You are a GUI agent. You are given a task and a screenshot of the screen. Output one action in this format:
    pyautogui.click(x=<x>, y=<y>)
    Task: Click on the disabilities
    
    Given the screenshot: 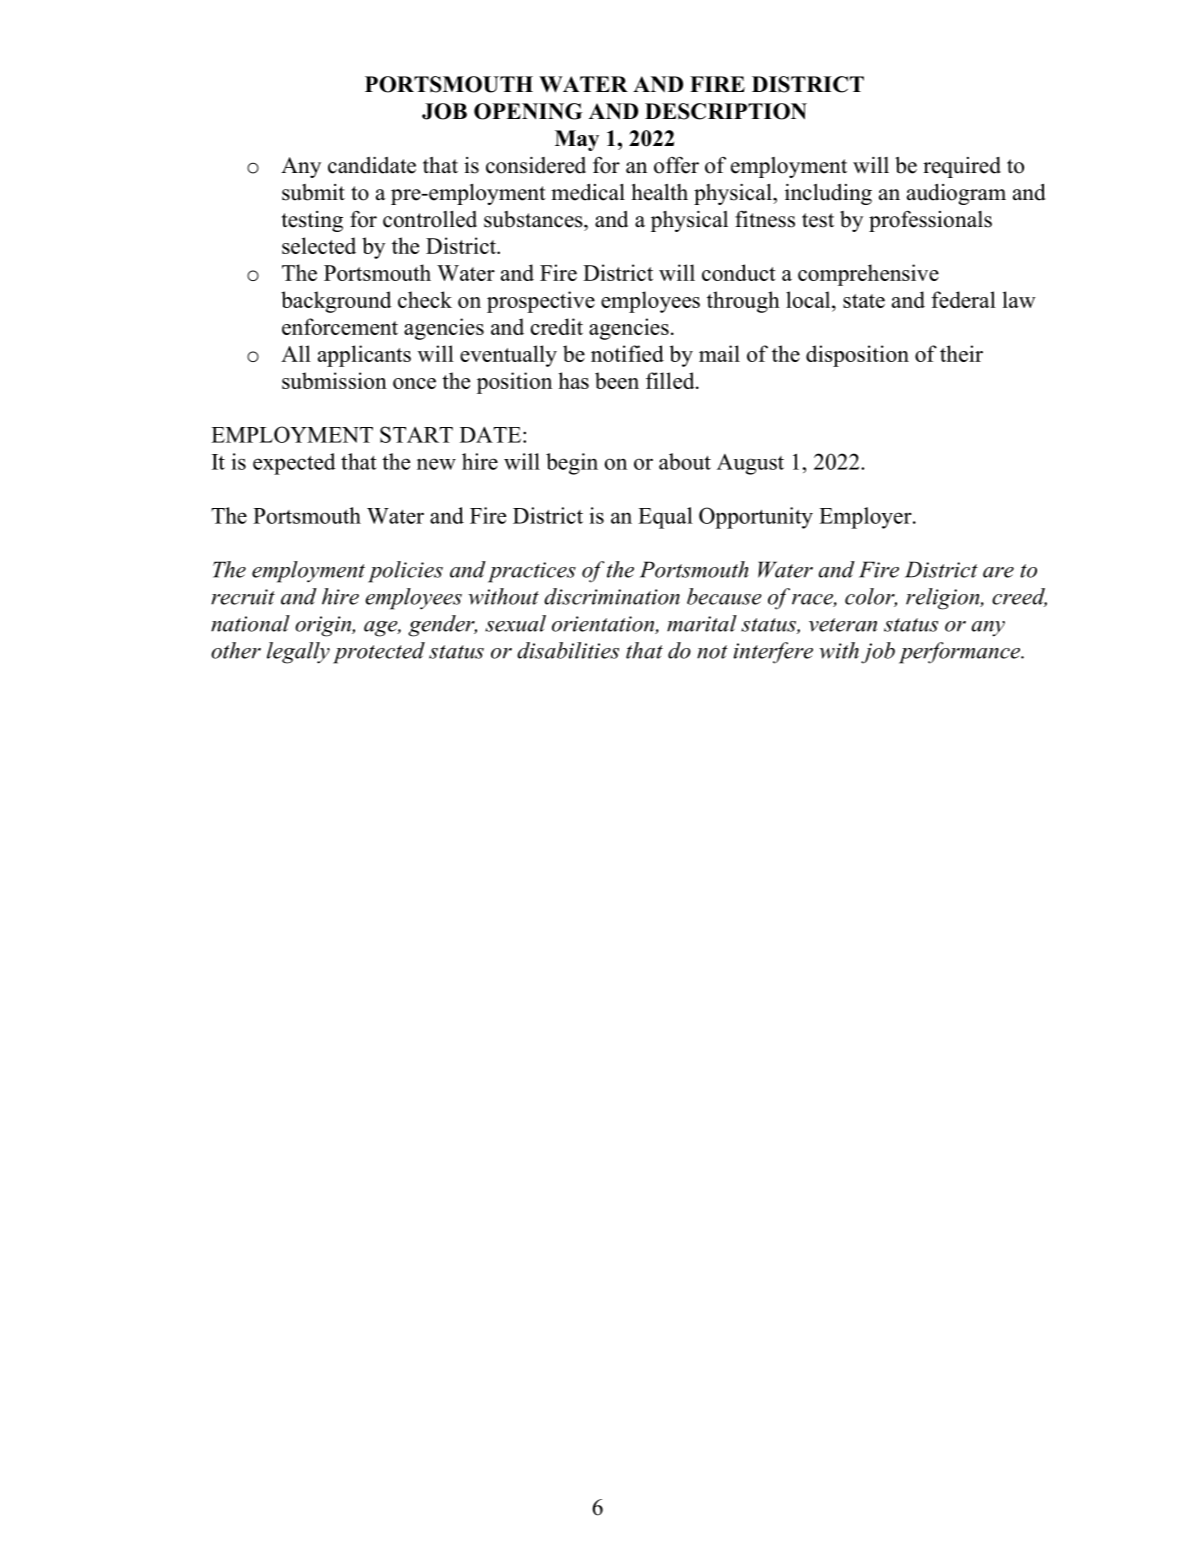 What is the action you would take?
    pyautogui.click(x=568, y=650)
